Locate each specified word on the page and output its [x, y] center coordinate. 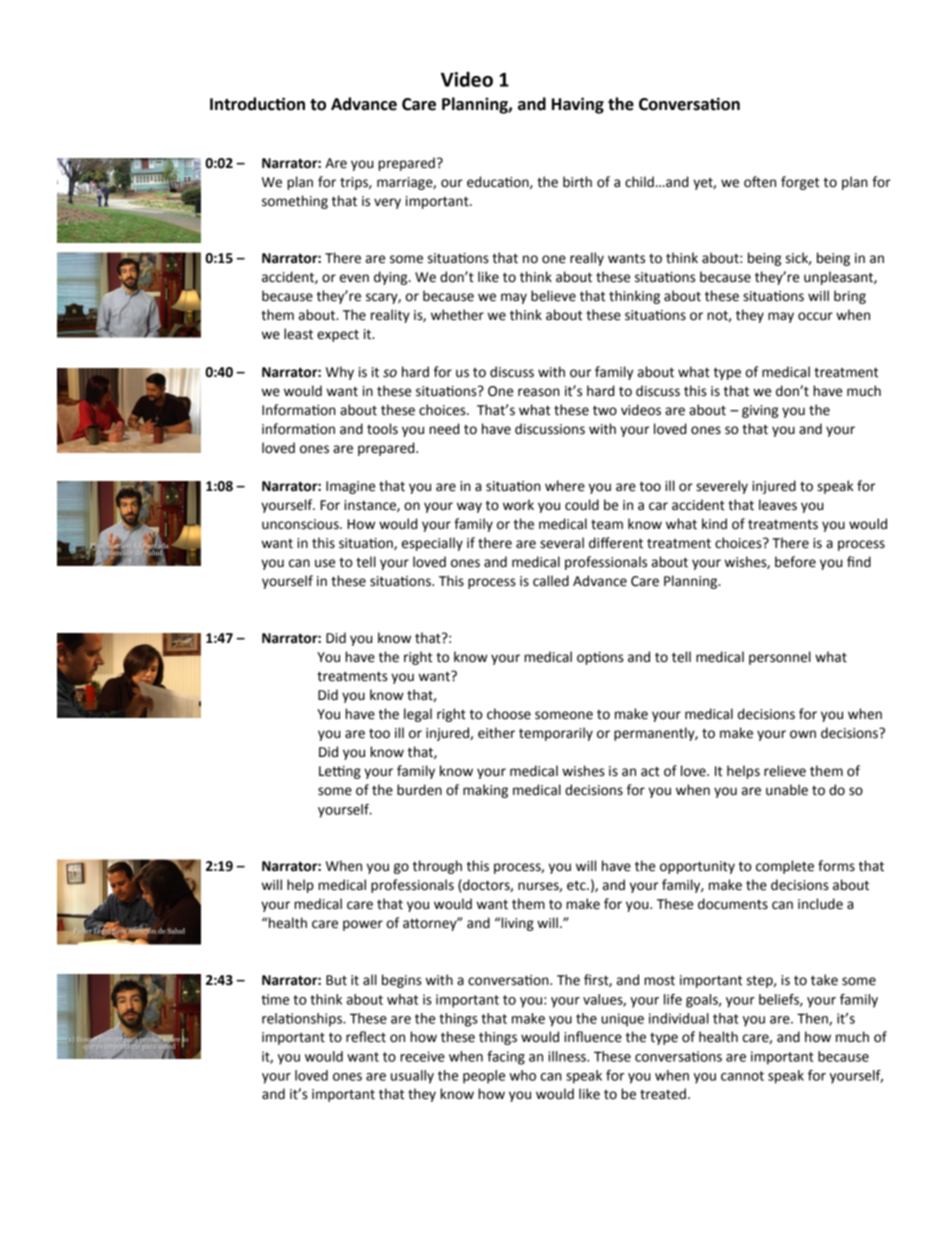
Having [578, 105]
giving [760, 411]
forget [800, 183]
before [795, 562]
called [551, 581]
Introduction [257, 104]
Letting [340, 772]
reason [539, 392]
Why [340, 373]
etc [577, 886]
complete [785, 867]
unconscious [301, 524]
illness [568, 1056]
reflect [366, 1037]
